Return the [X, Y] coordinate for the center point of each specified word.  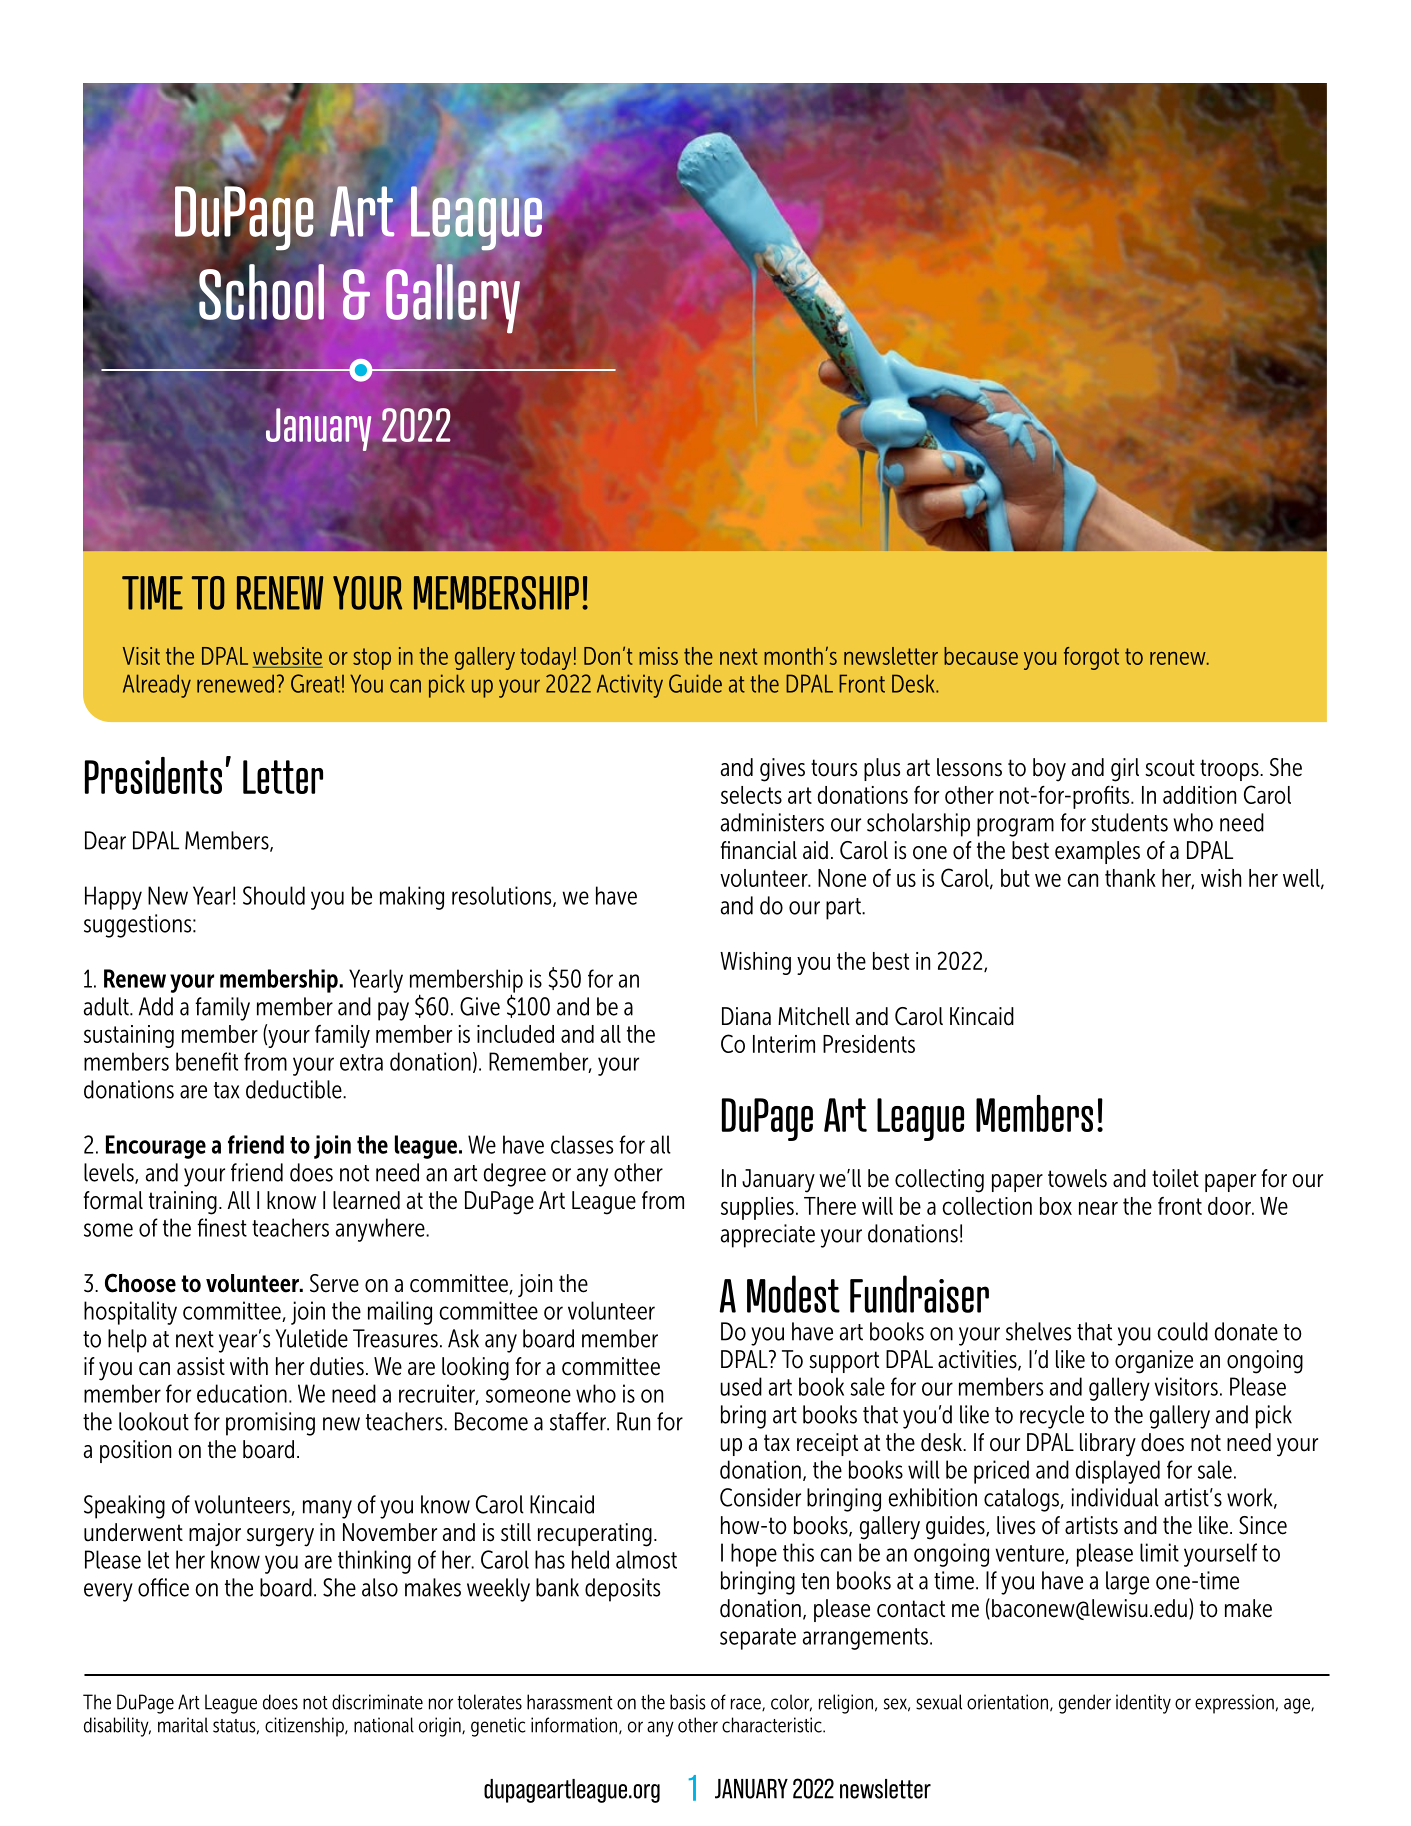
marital [183, 1725]
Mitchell [814, 1016]
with [249, 1366]
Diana [746, 1016]
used [741, 1386]
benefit [207, 1061]
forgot [1091, 658]
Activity [630, 686]
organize [1154, 1362]
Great [315, 683]
